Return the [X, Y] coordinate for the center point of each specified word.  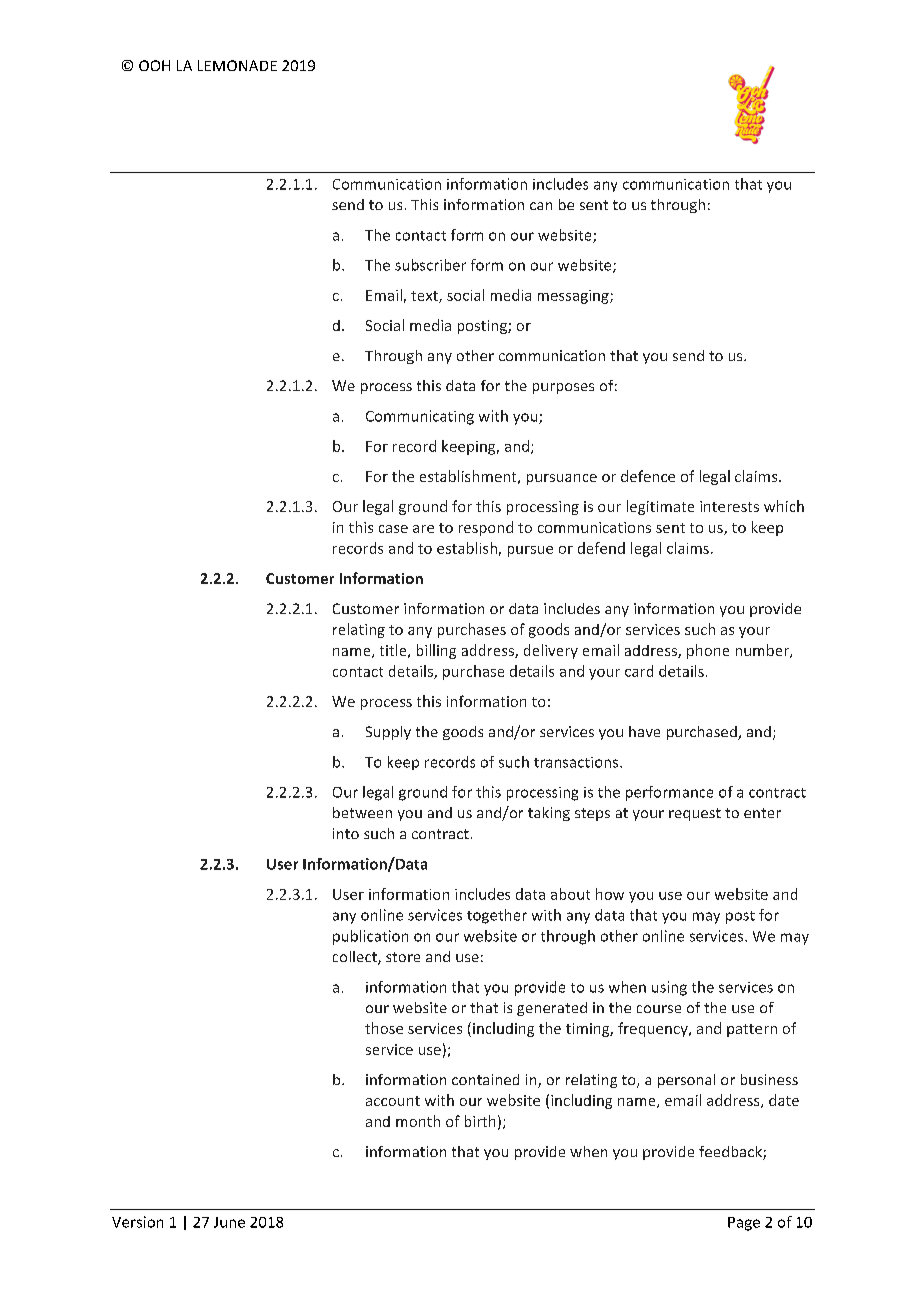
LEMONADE [237, 65]
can [541, 206]
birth [480, 1121]
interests [729, 506]
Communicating [420, 417]
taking [549, 814]
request [695, 814]
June [229, 1222]
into [346, 833]
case [393, 529]
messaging [574, 297]
